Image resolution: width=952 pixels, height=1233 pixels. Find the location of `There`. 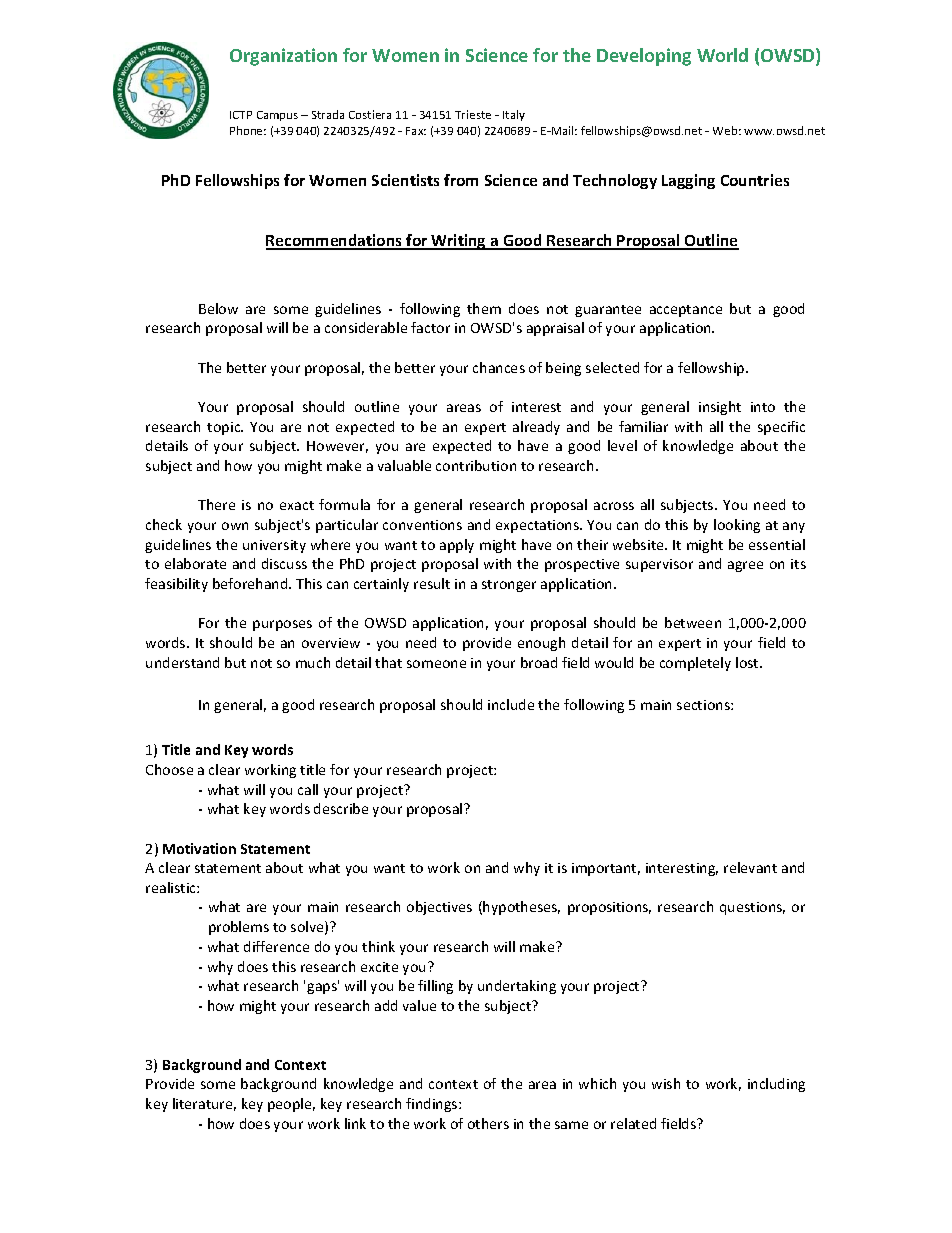

There is located at coordinates (216, 504).
